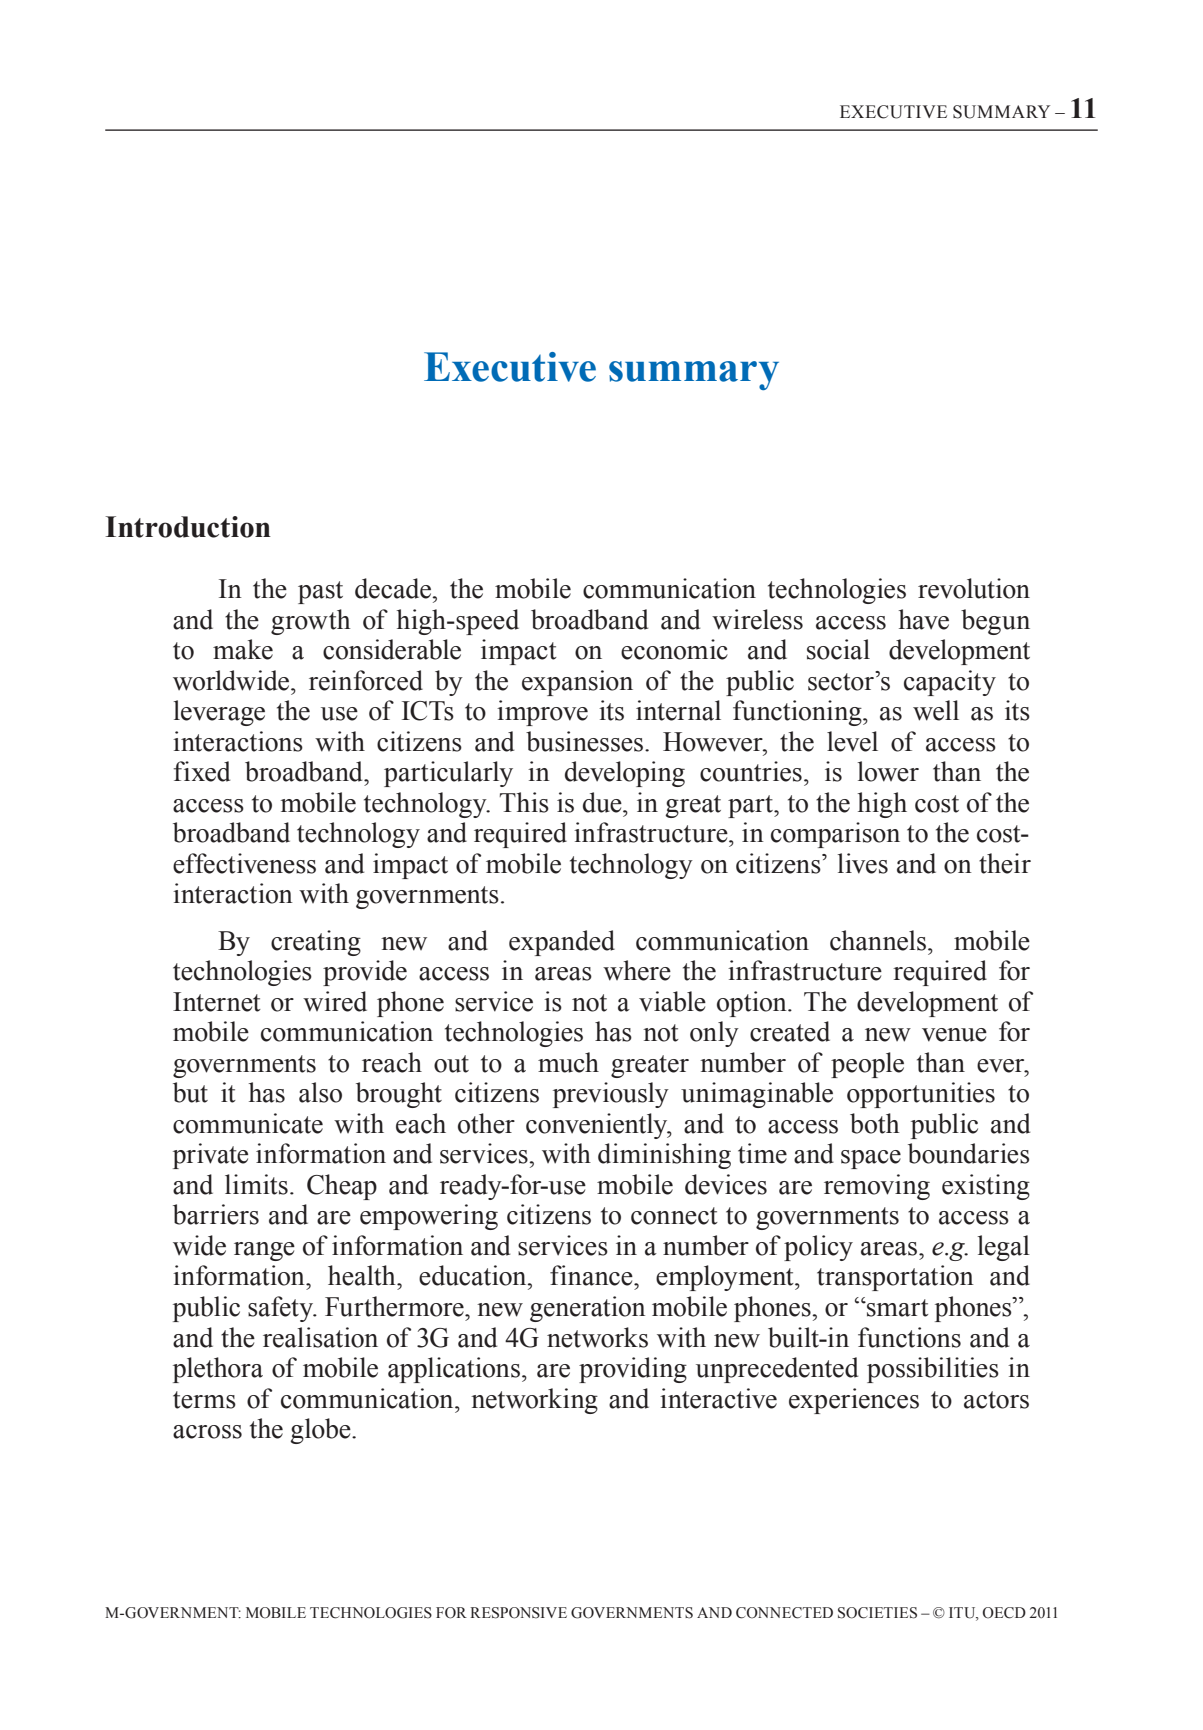  What do you see at coordinates (321, 1431) in the document?
I see `globe` at bounding box center [321, 1431].
